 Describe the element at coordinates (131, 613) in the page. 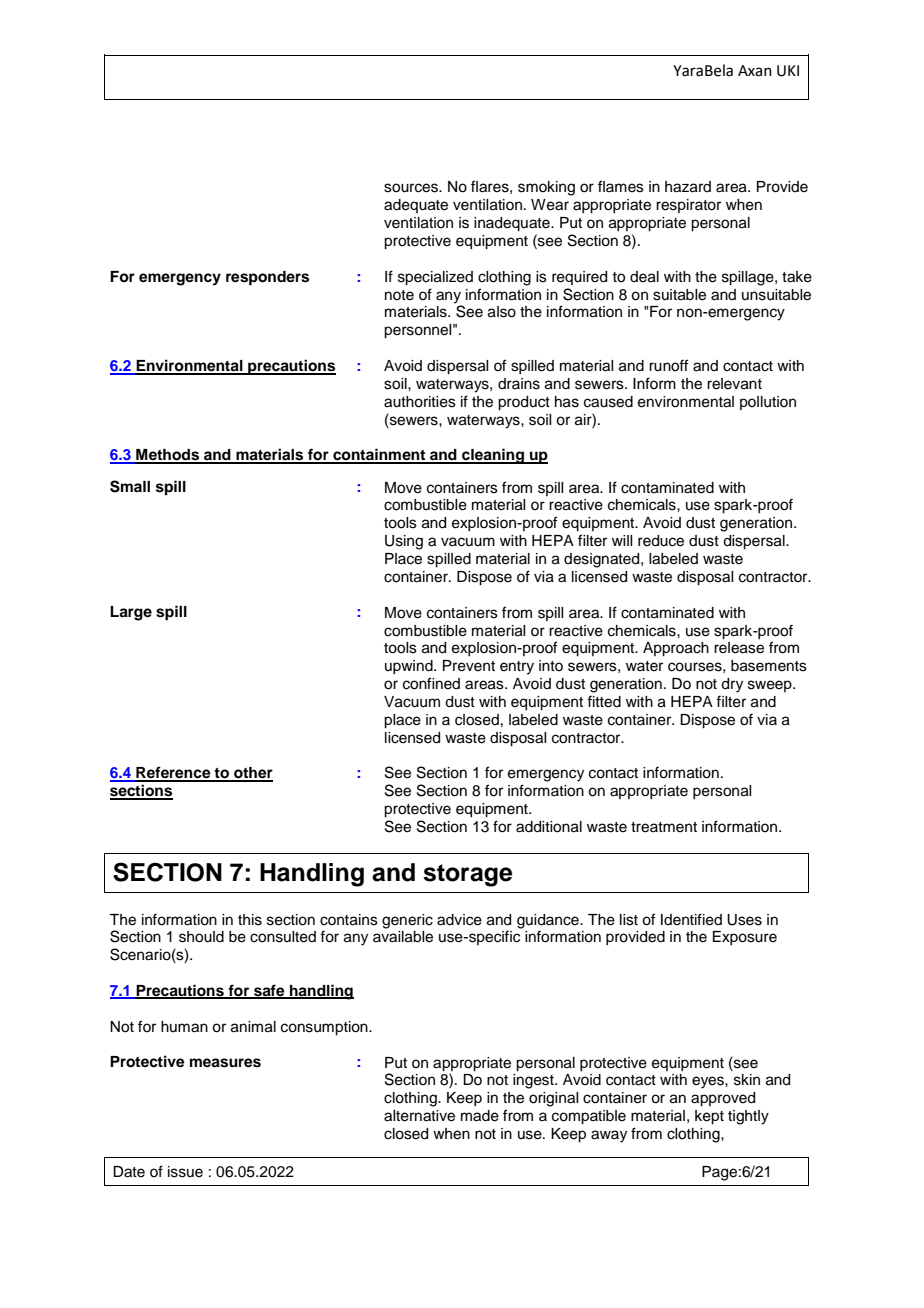

I see `Large` at that location.
